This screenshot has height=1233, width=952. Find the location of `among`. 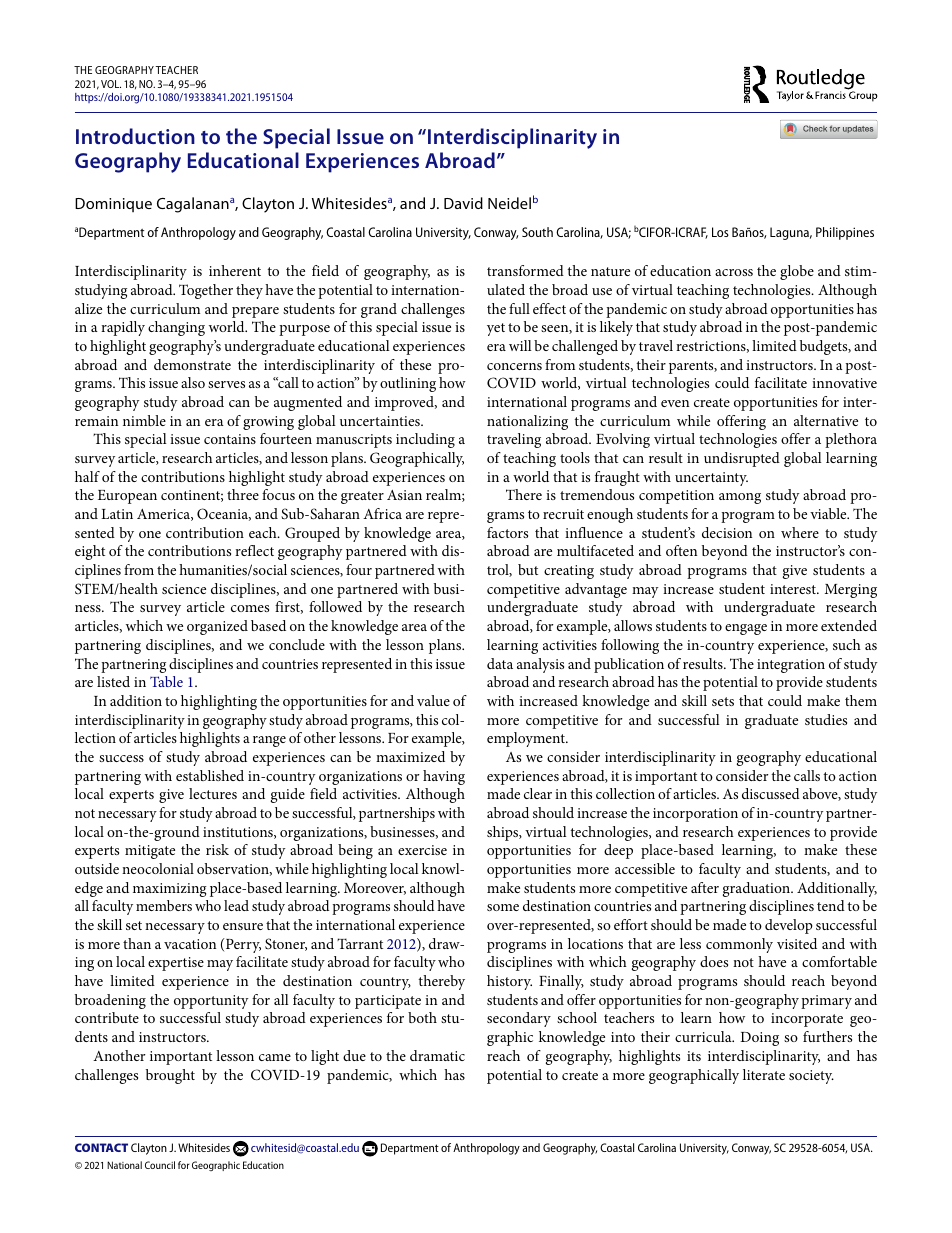

among is located at coordinates (740, 498).
